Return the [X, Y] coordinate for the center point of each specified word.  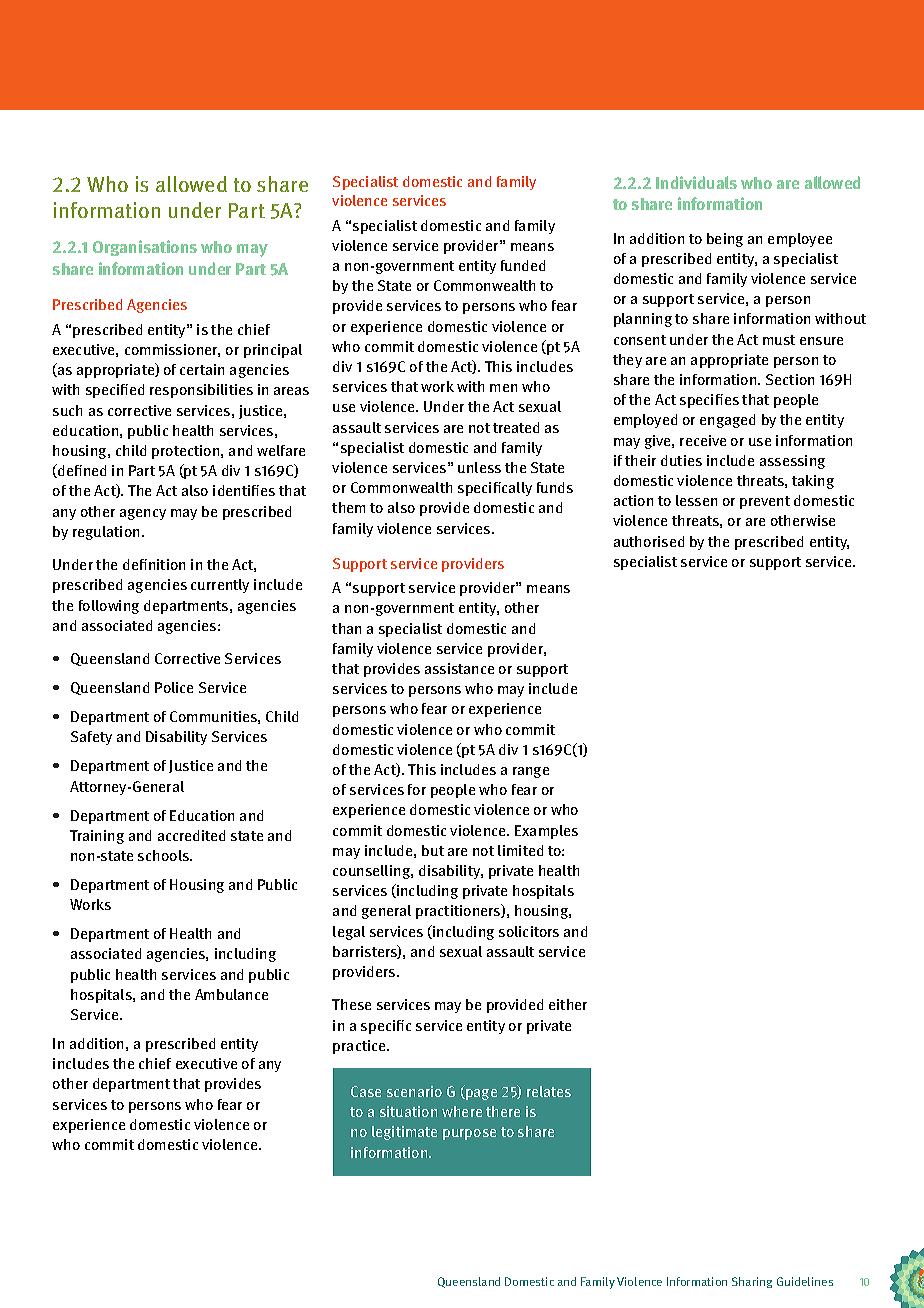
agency [143, 514]
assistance [459, 668]
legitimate [404, 1133]
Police [174, 687]
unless [479, 467]
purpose [469, 1134]
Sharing [752, 1282]
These [351, 1004]
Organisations [145, 248]
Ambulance [231, 994]
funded [523, 265]
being [725, 240]
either [568, 1004]
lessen [696, 500]
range [531, 772]
